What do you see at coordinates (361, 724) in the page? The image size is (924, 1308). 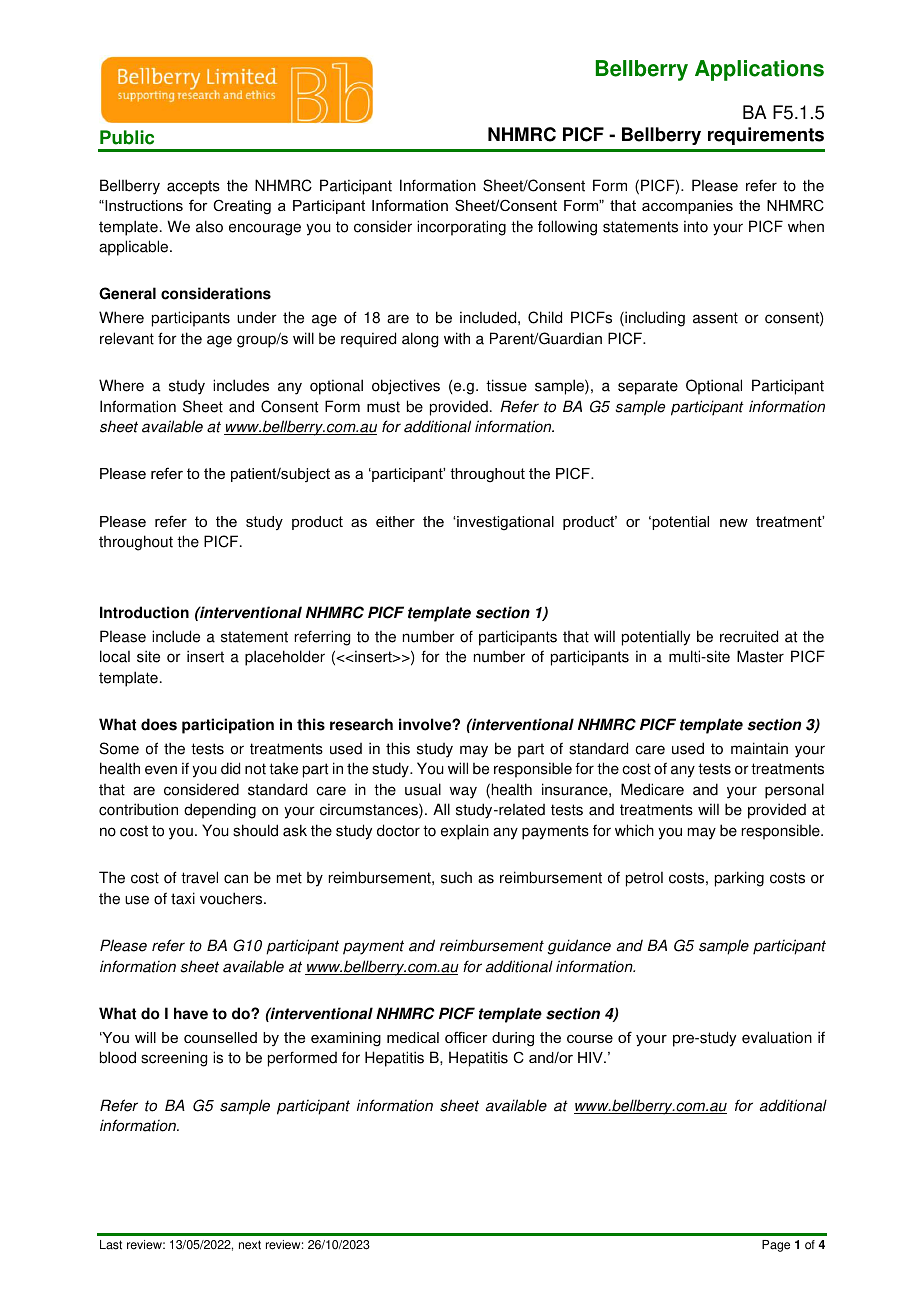 I see `research` at bounding box center [361, 724].
